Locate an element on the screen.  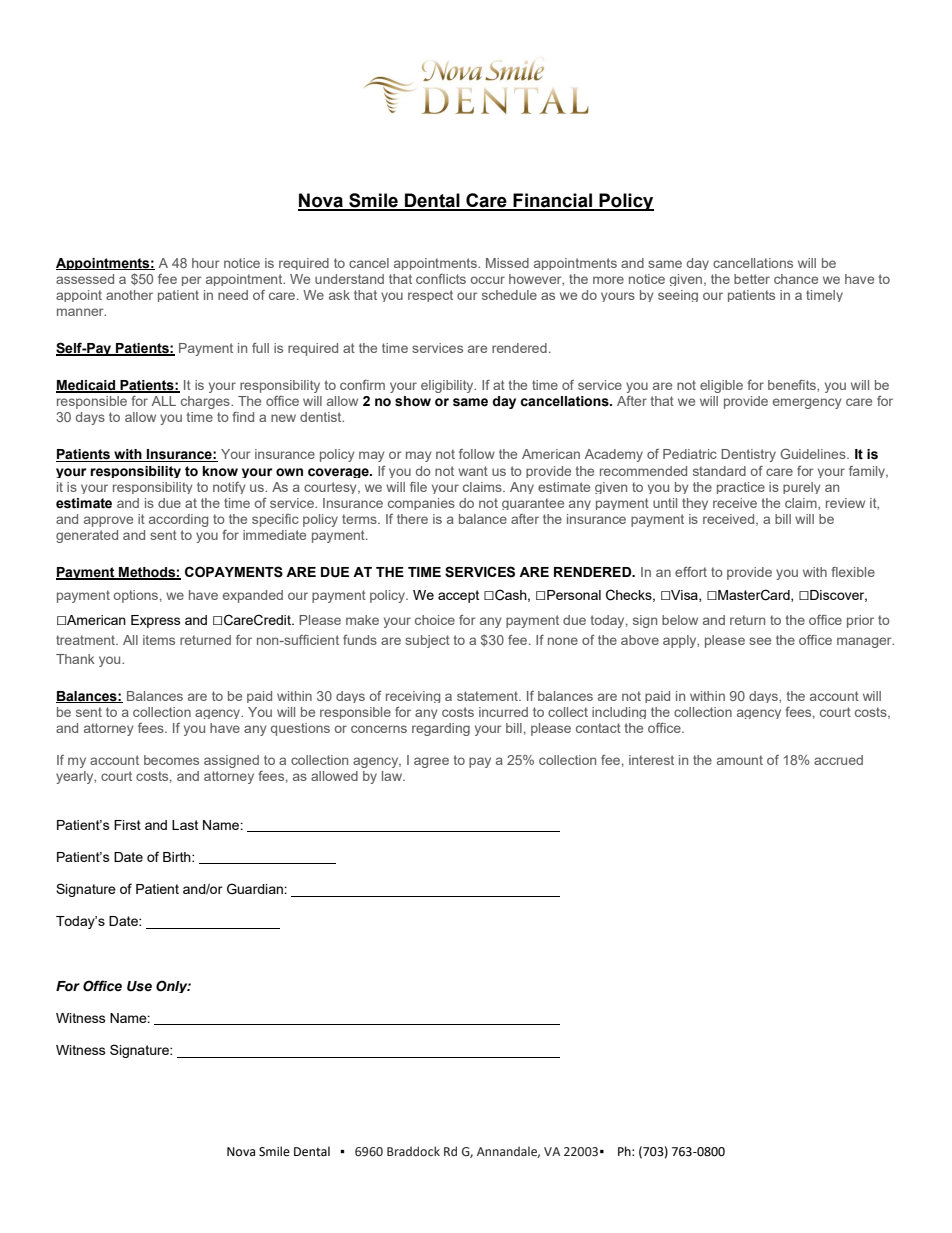
flexible is located at coordinates (853, 572).
